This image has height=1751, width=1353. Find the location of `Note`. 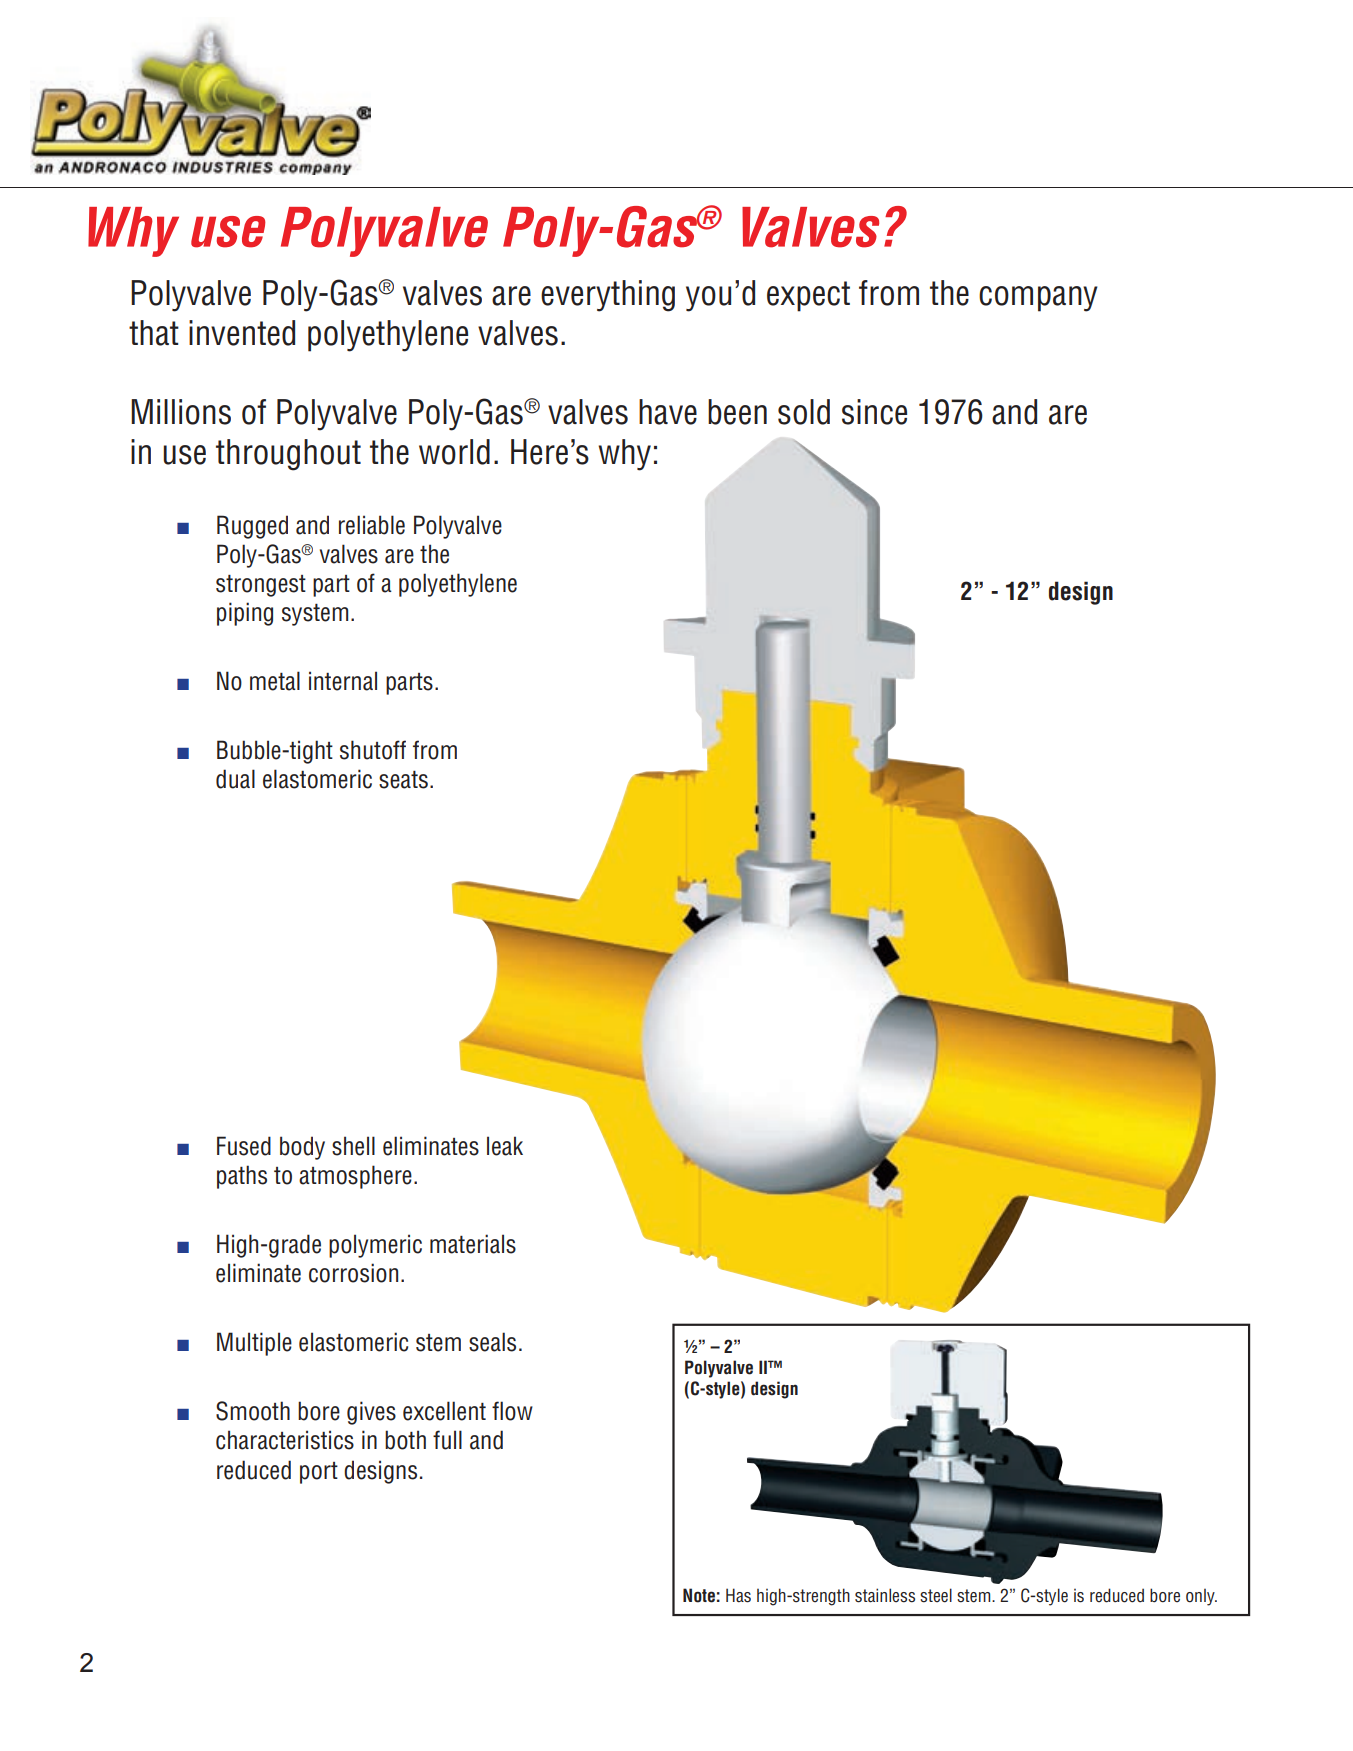

Note is located at coordinates (699, 1595).
